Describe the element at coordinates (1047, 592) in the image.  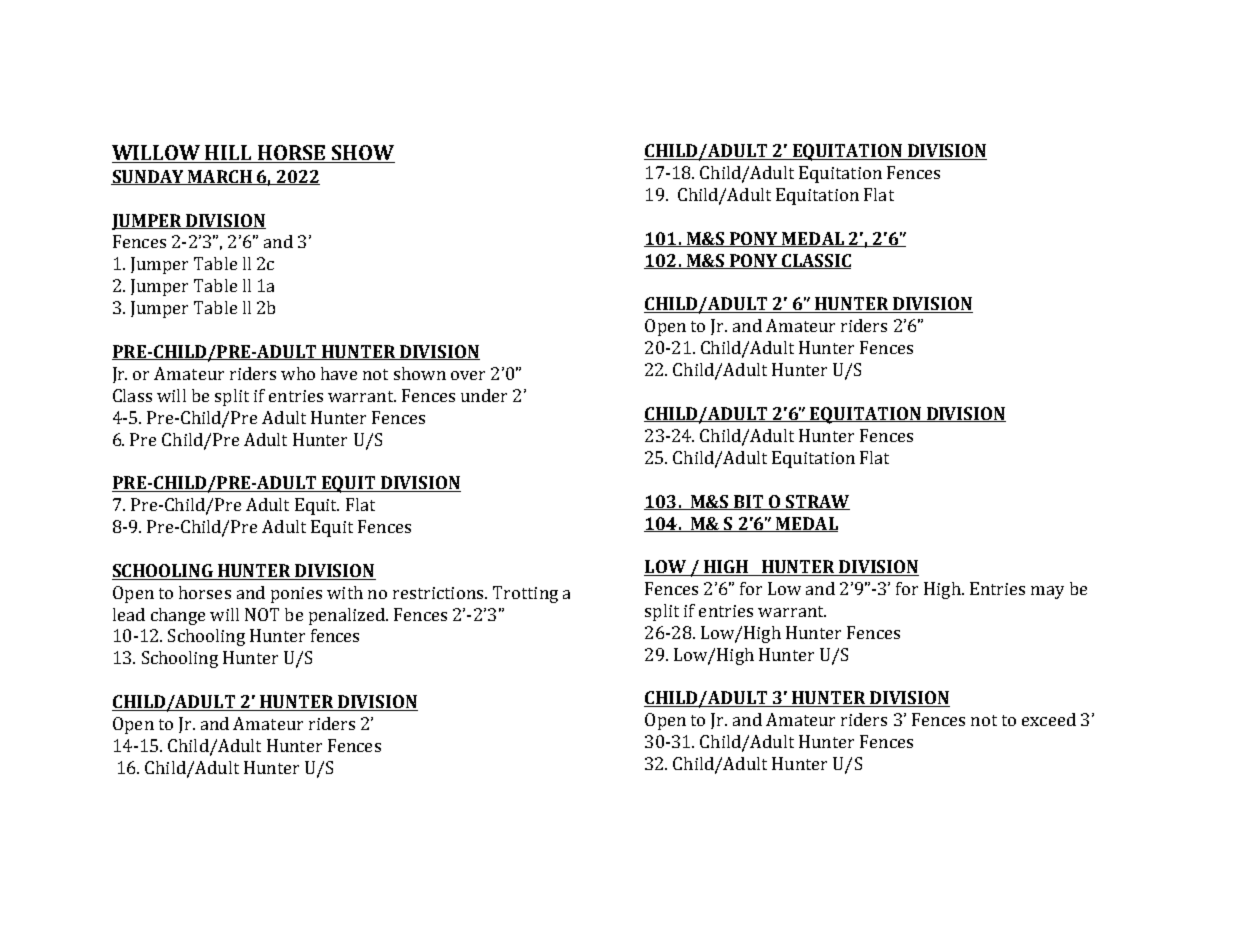
I see `may` at that location.
